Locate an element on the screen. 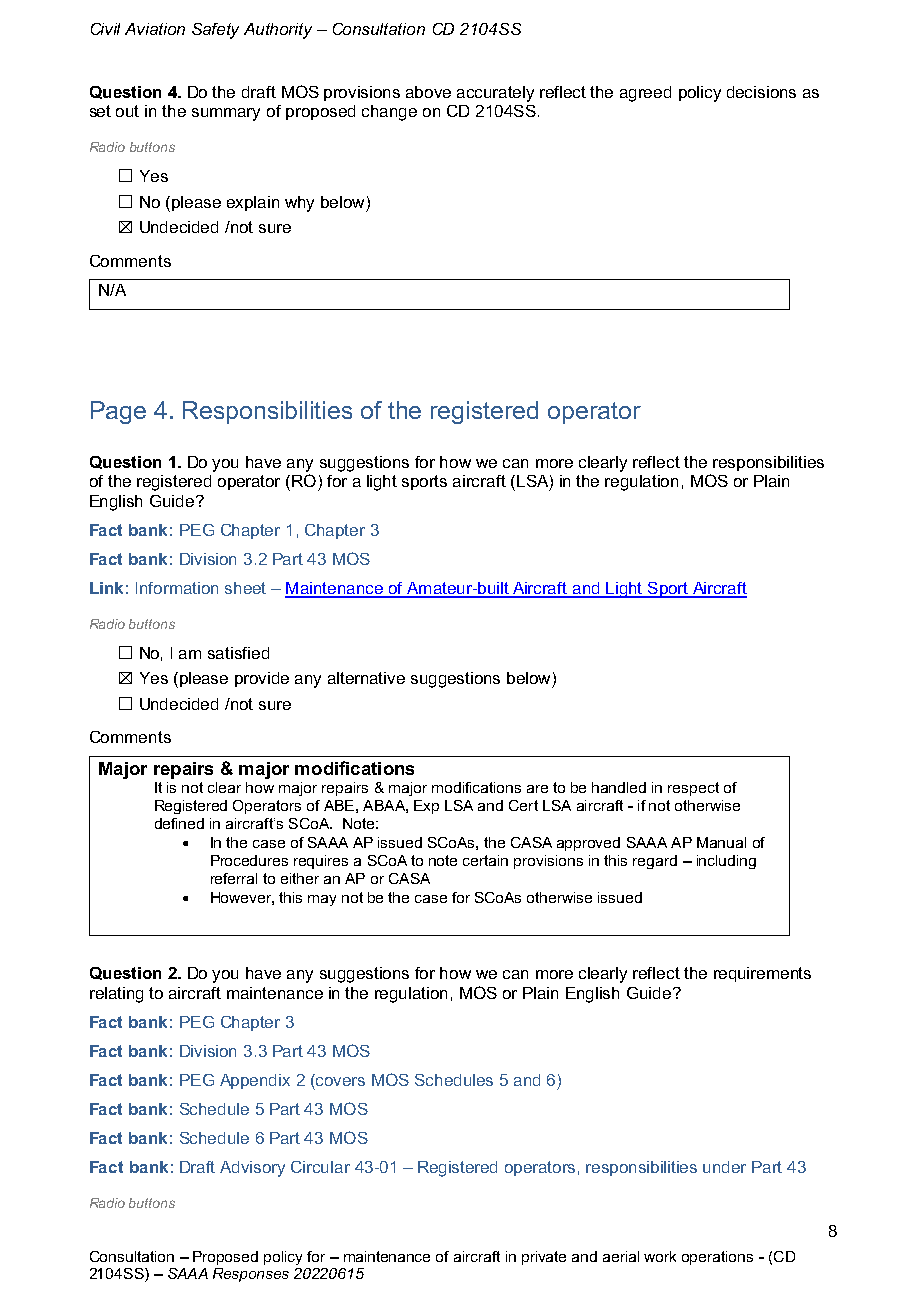  private is located at coordinates (544, 1258).
